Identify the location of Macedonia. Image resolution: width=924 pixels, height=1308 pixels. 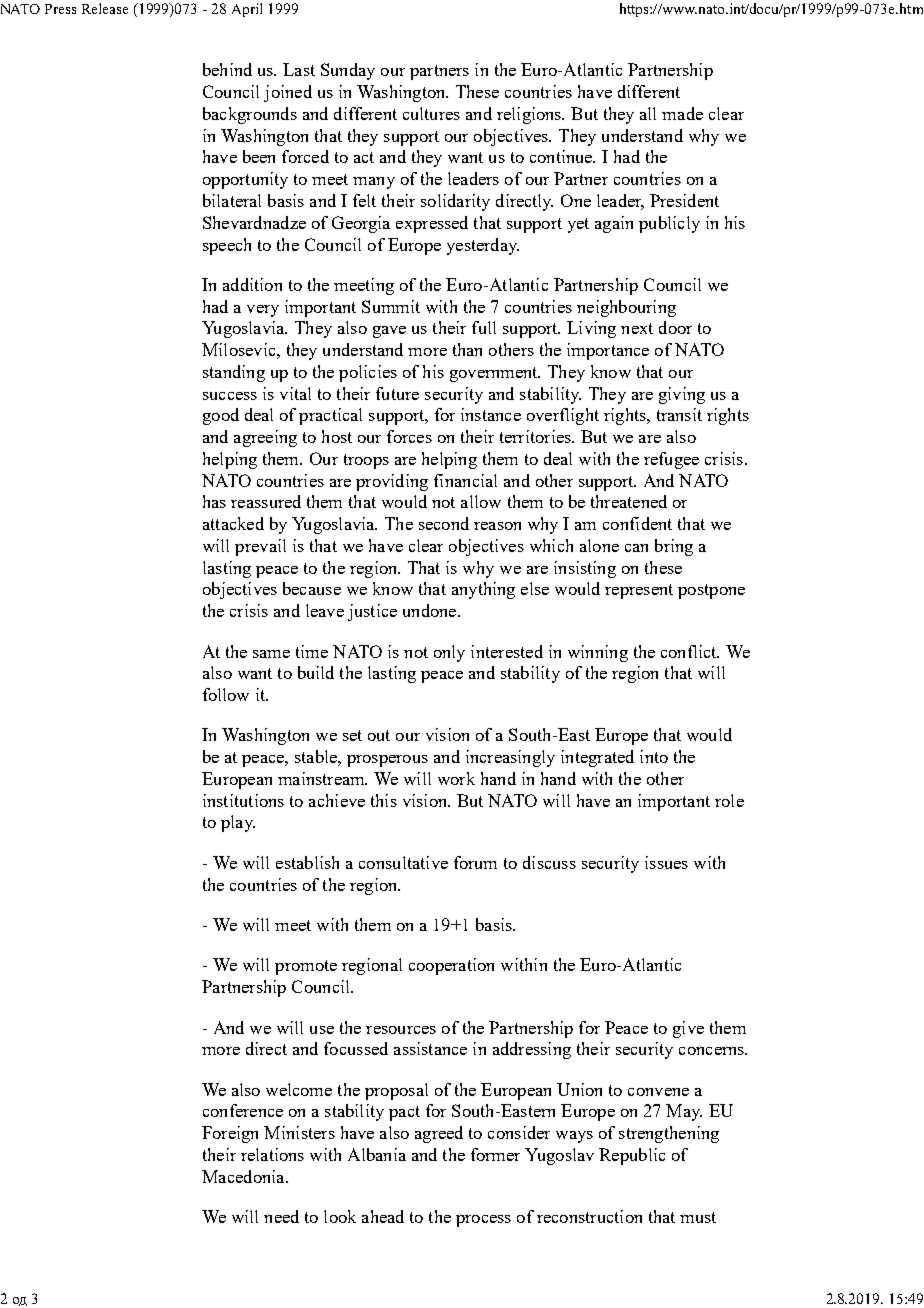
(244, 1176).
